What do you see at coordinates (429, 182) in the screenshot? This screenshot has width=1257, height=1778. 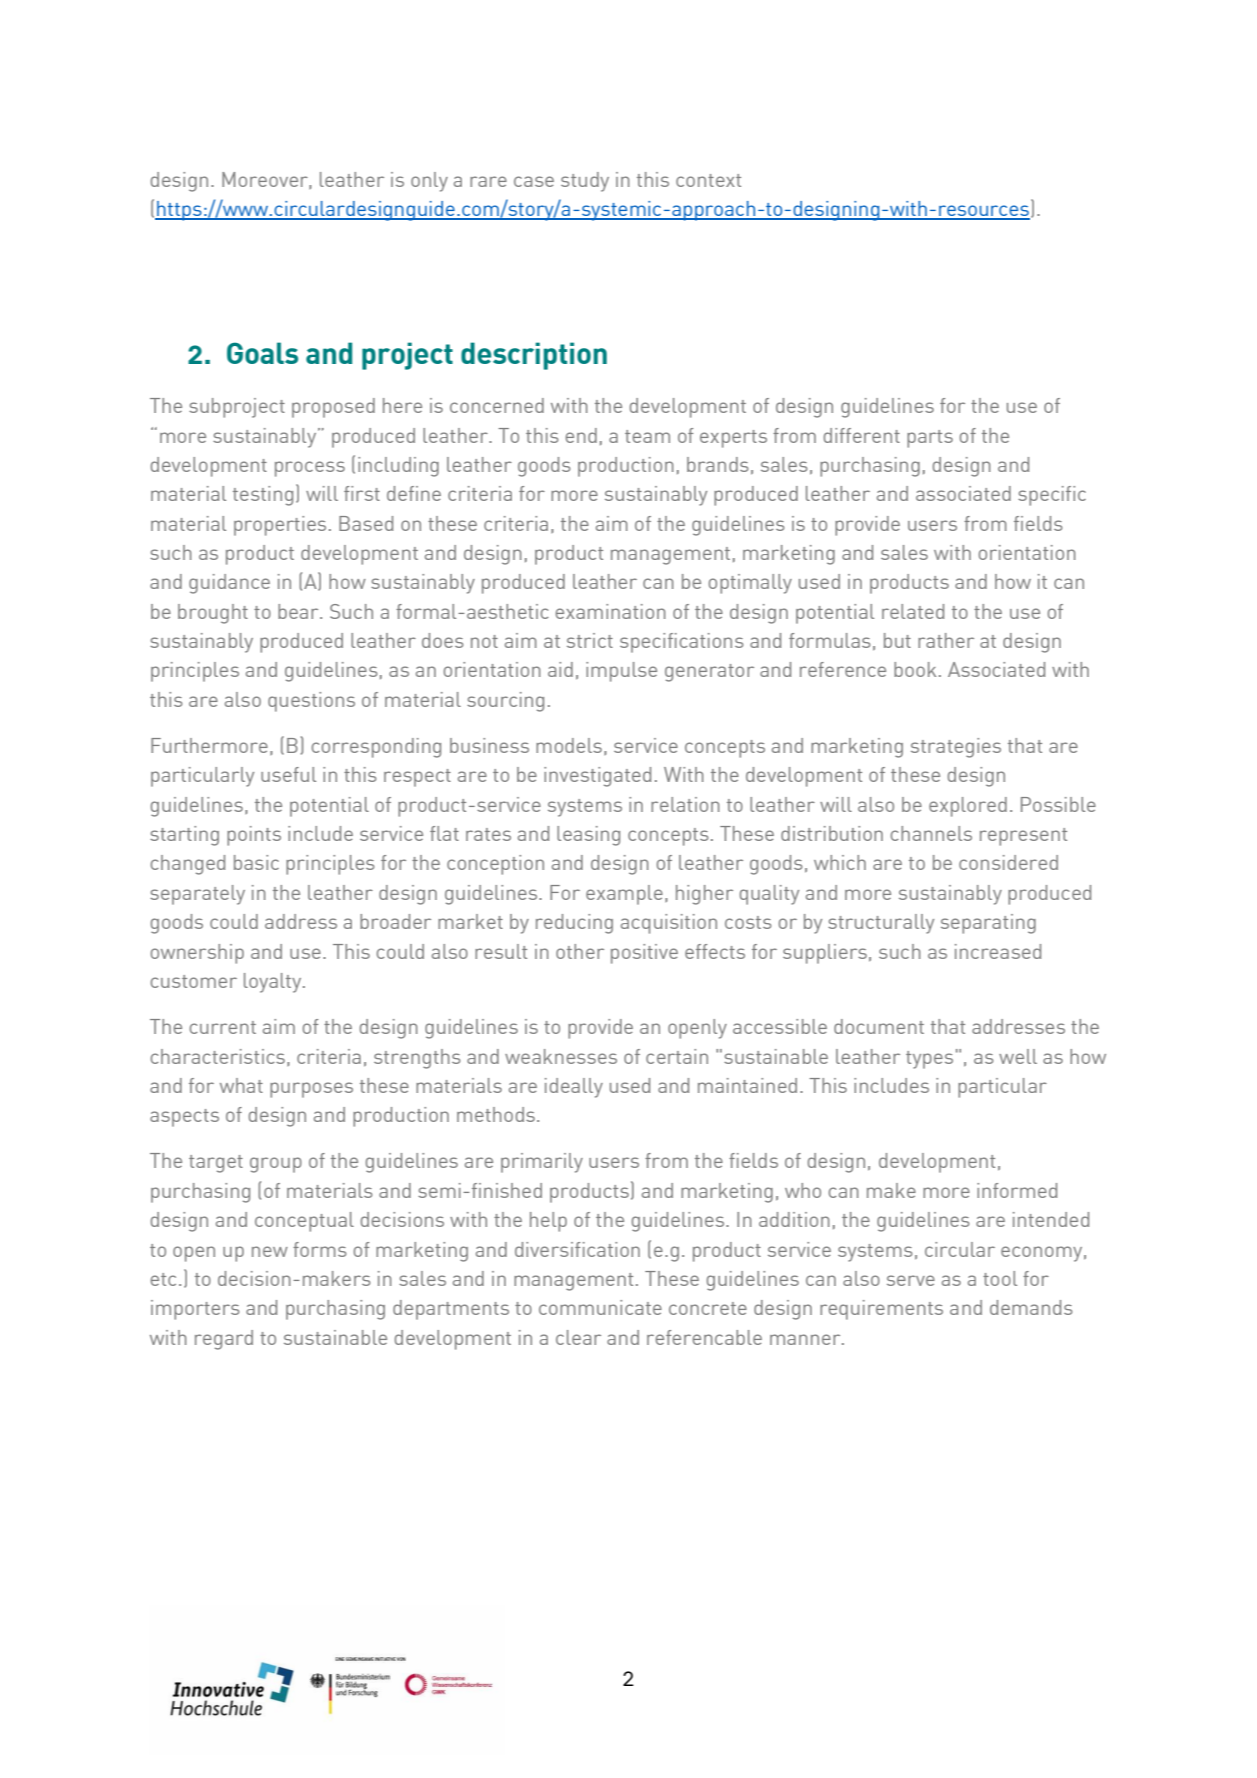 I see `only` at bounding box center [429, 182].
